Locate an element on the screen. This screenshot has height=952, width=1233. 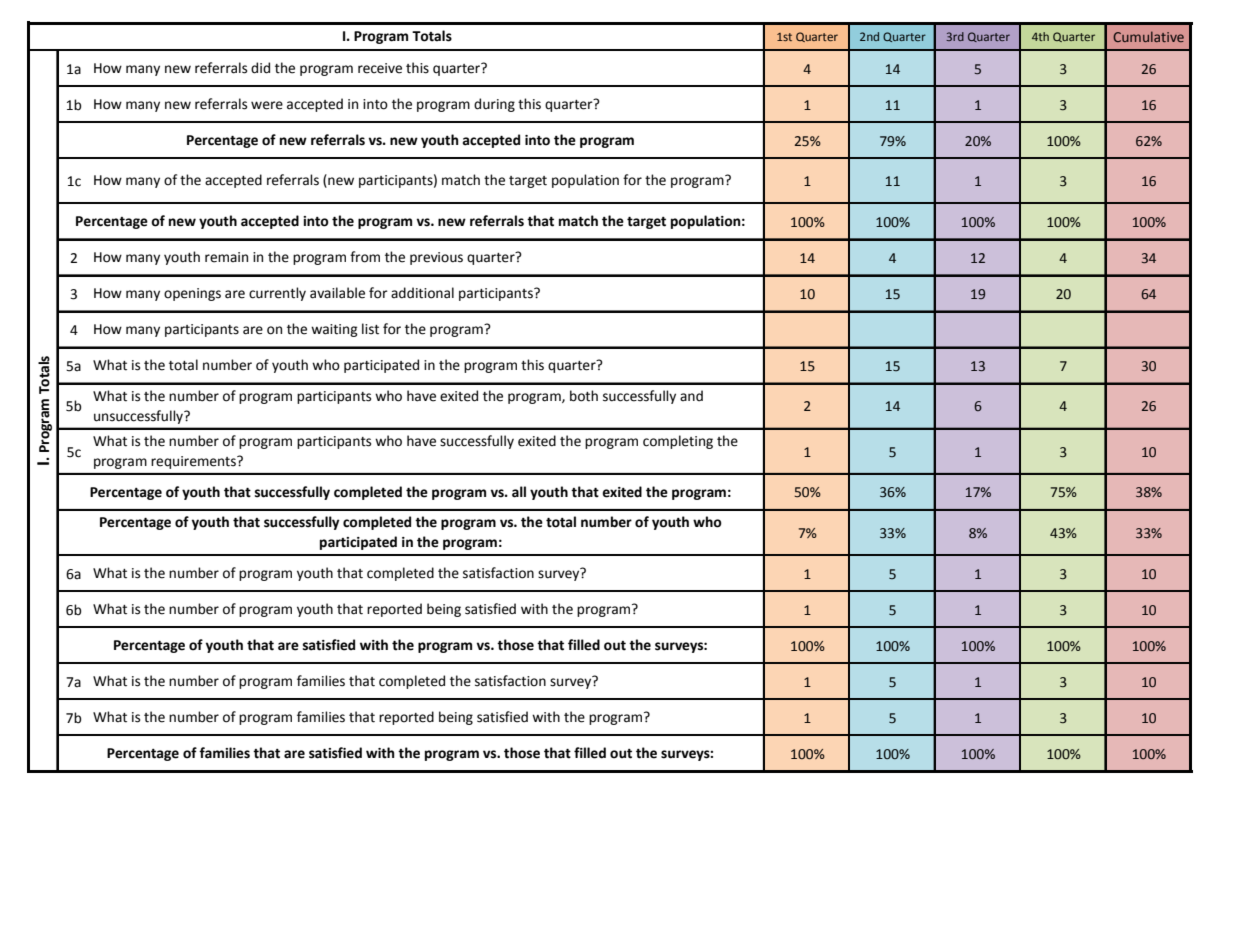
were is located at coordinates (267, 105).
